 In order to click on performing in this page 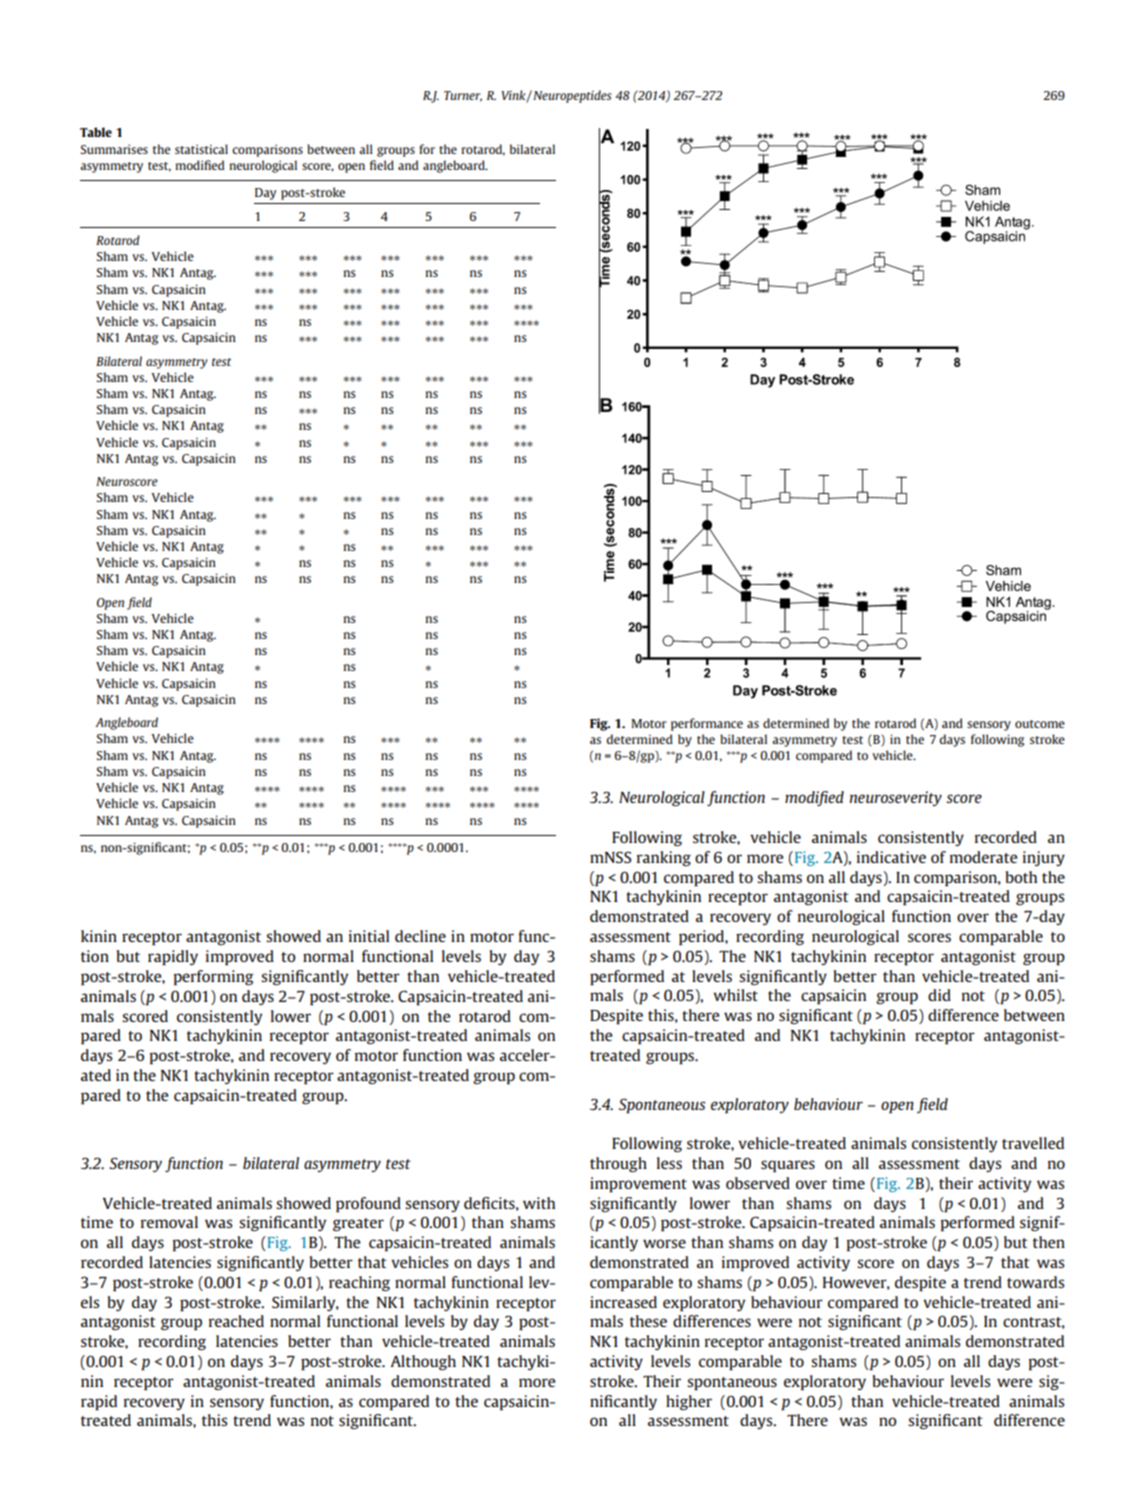, I will do `click(214, 978)`.
